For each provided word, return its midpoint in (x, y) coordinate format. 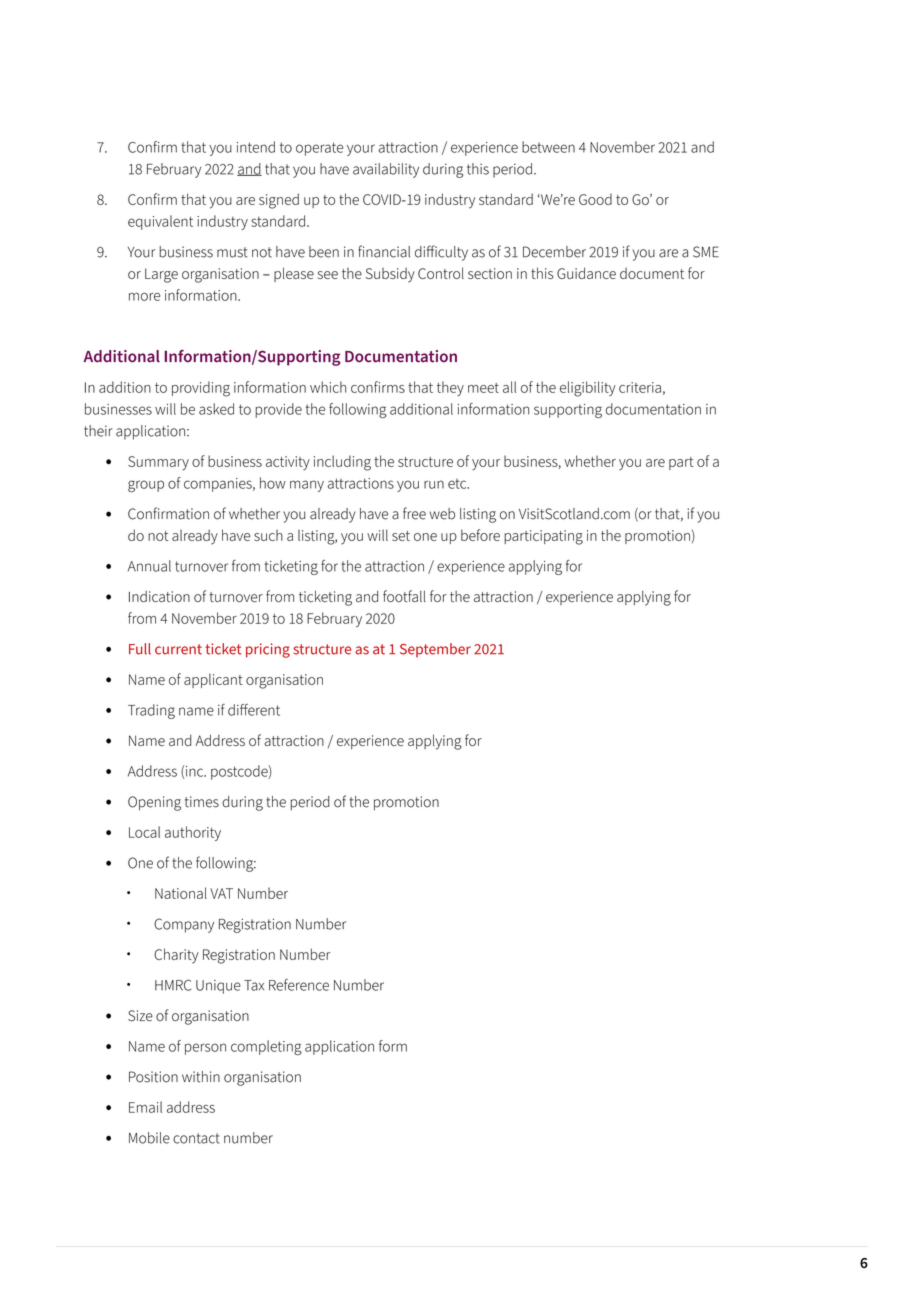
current (178, 649)
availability (386, 170)
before (480, 535)
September (435, 650)
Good (595, 199)
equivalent (160, 222)
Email (145, 1107)
